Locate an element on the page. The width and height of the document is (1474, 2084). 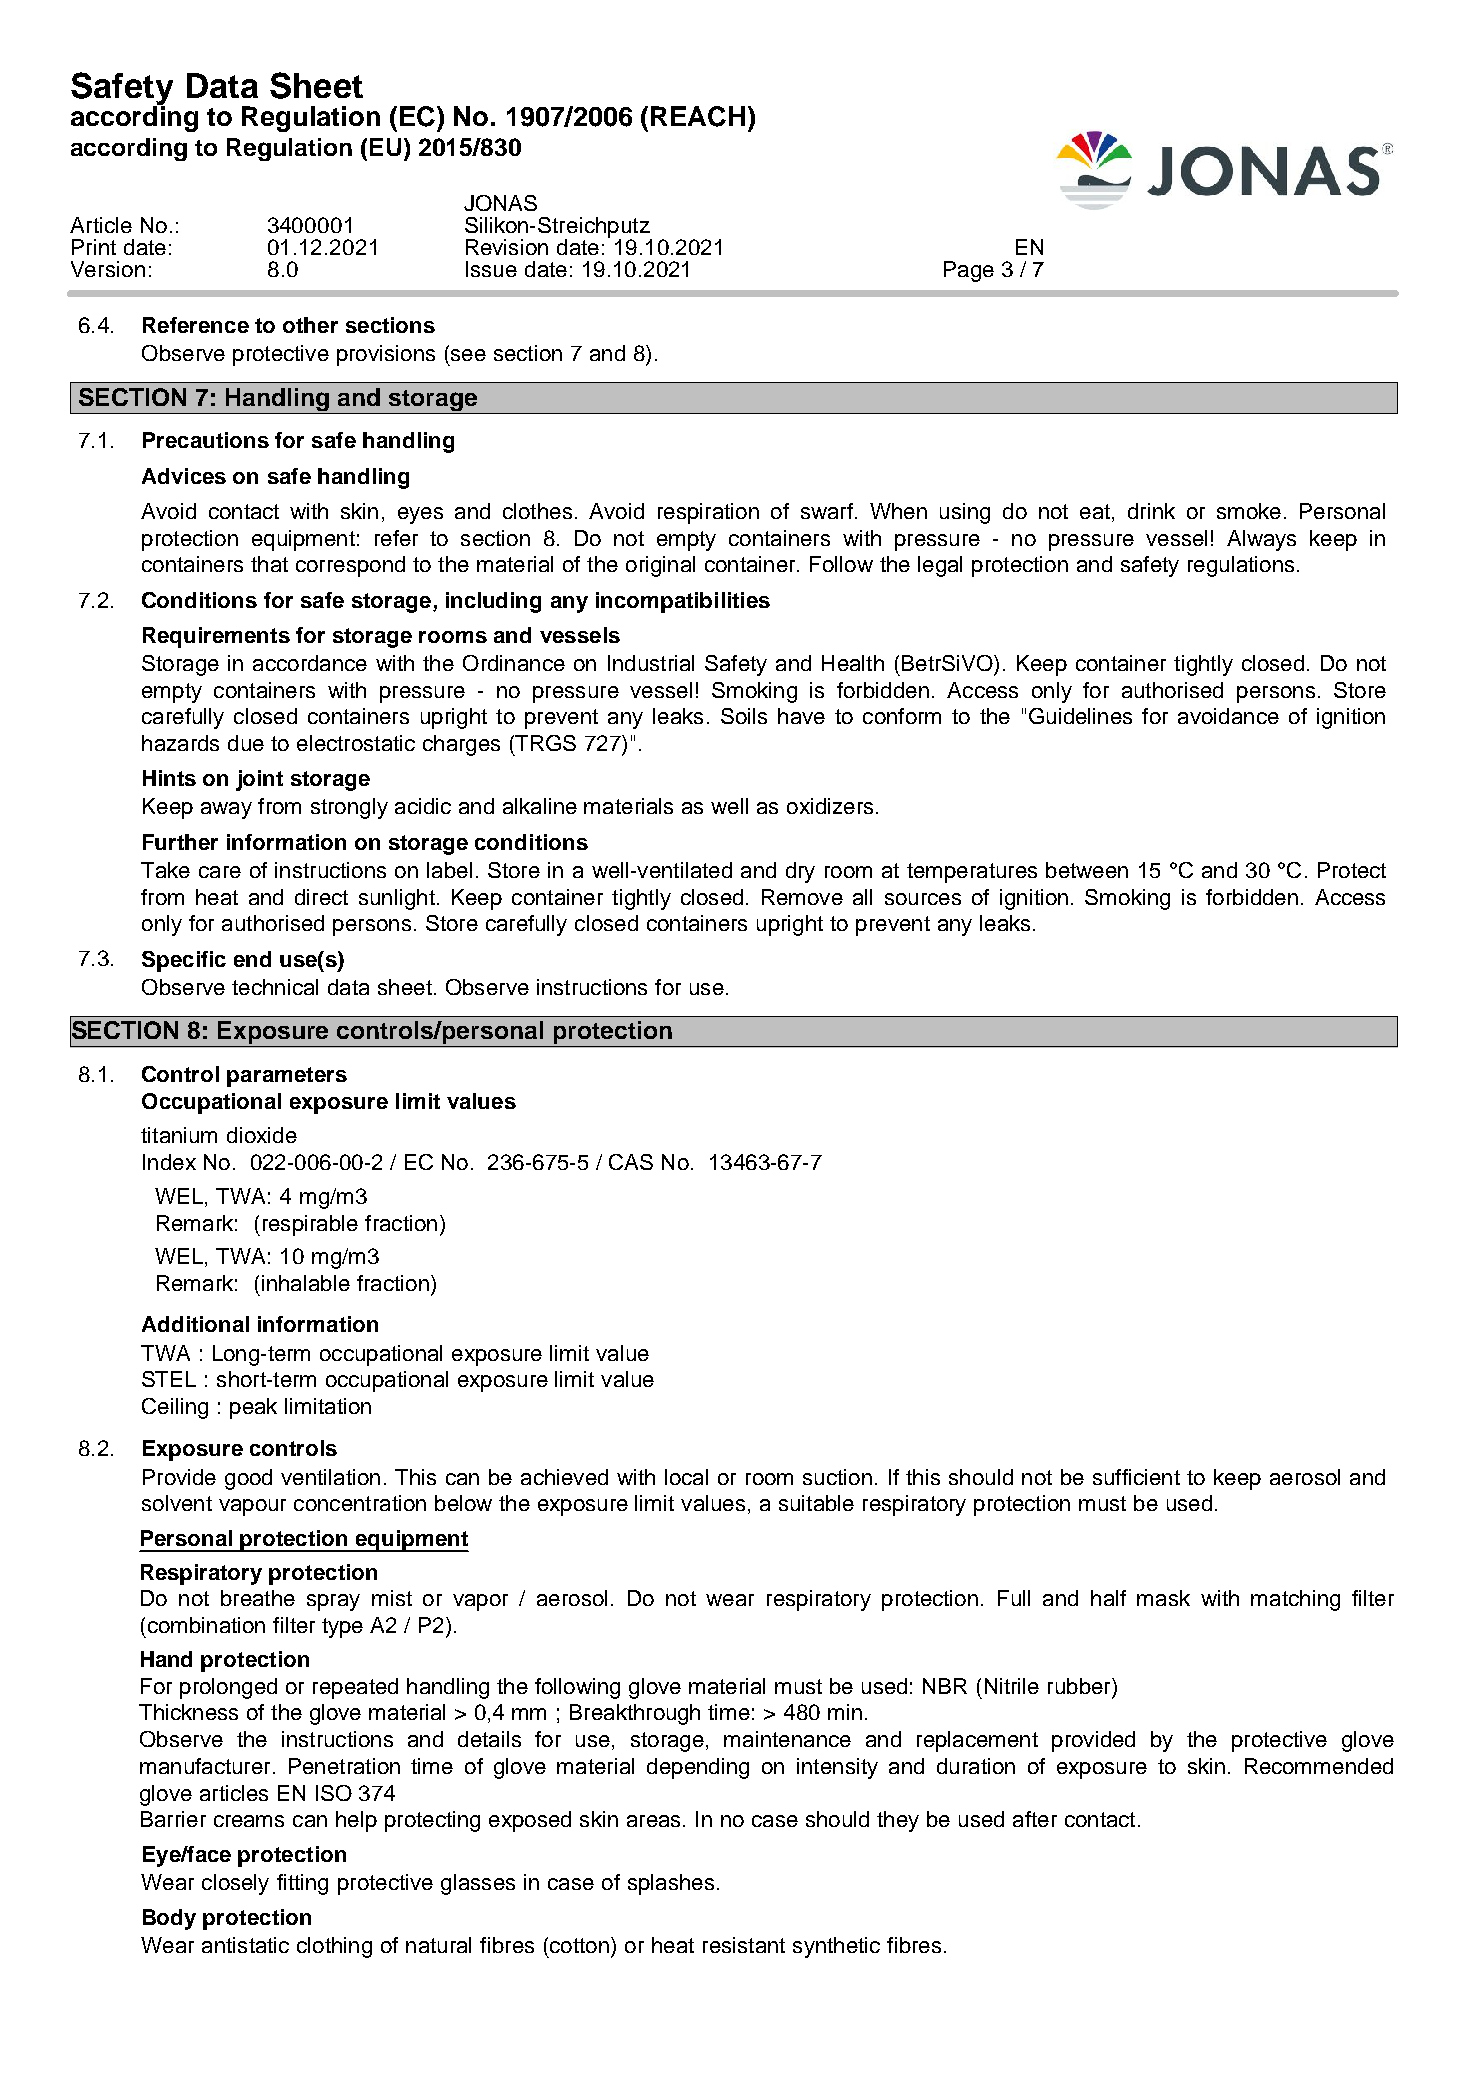
REACH is located at coordinates (698, 116).
